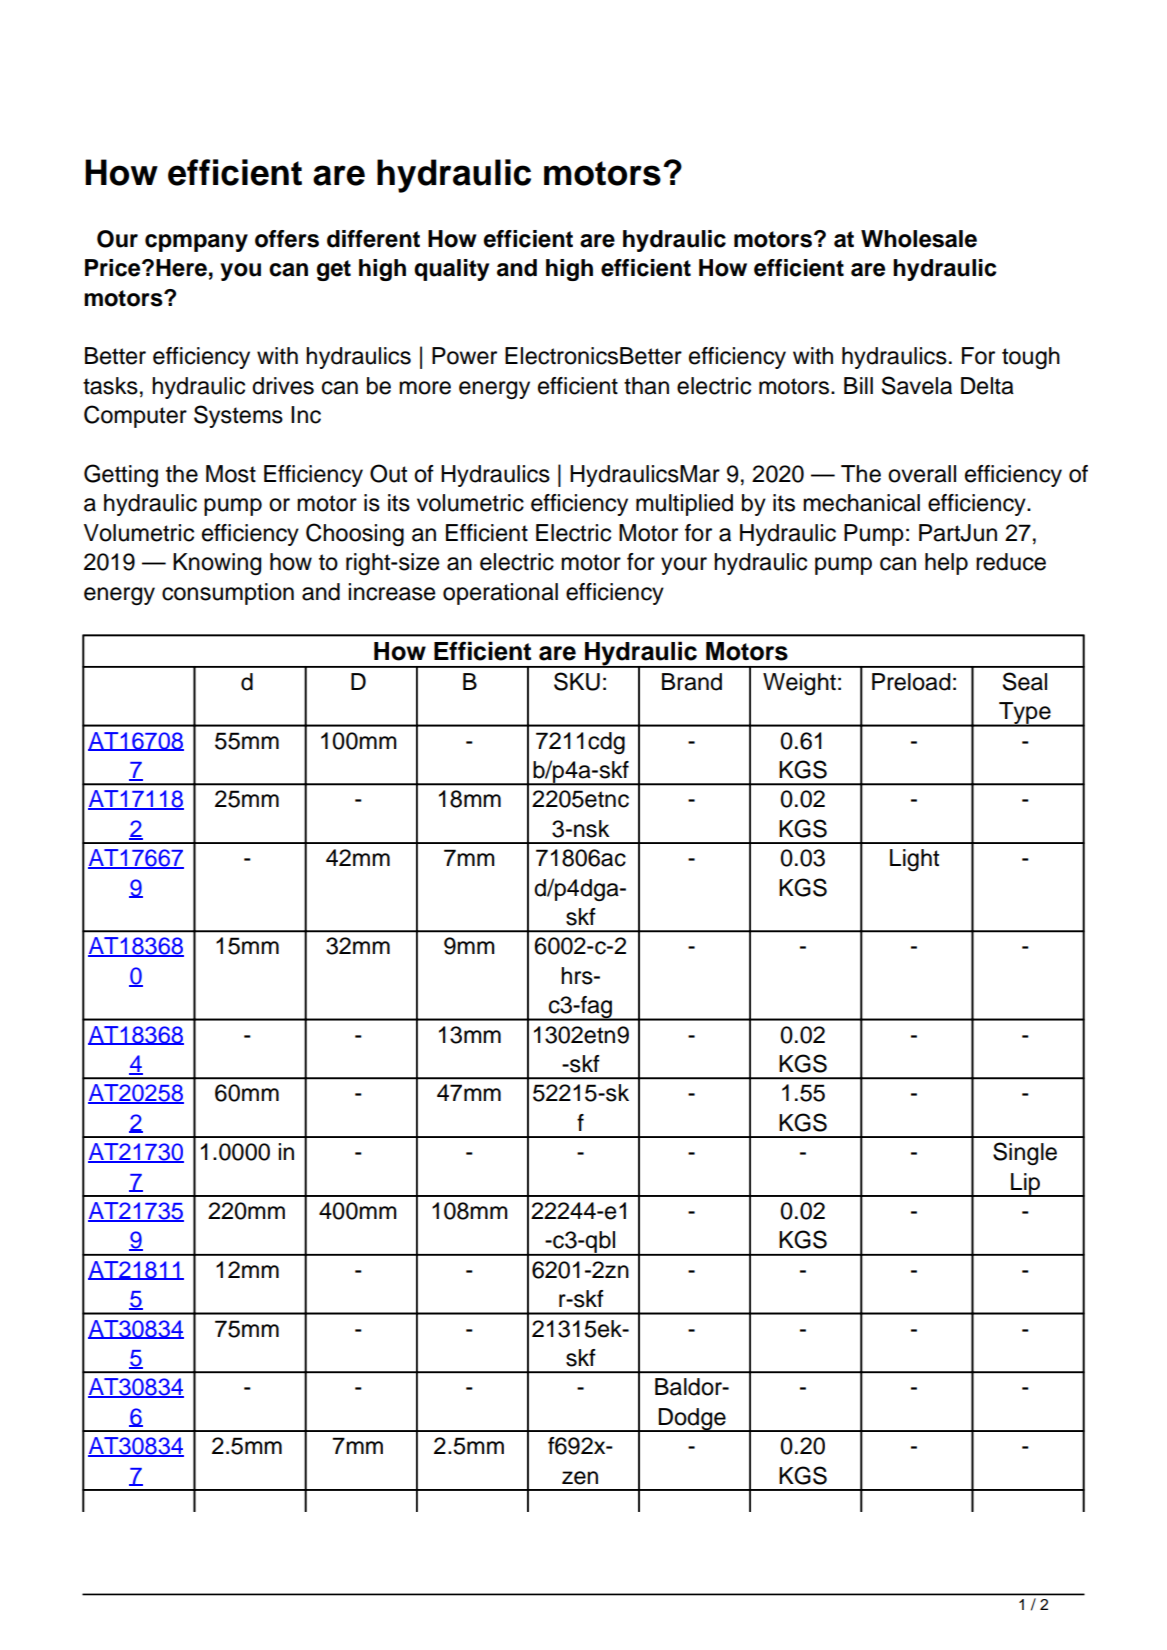 The image size is (1167, 1650). I want to click on Knowing, so click(217, 564).
